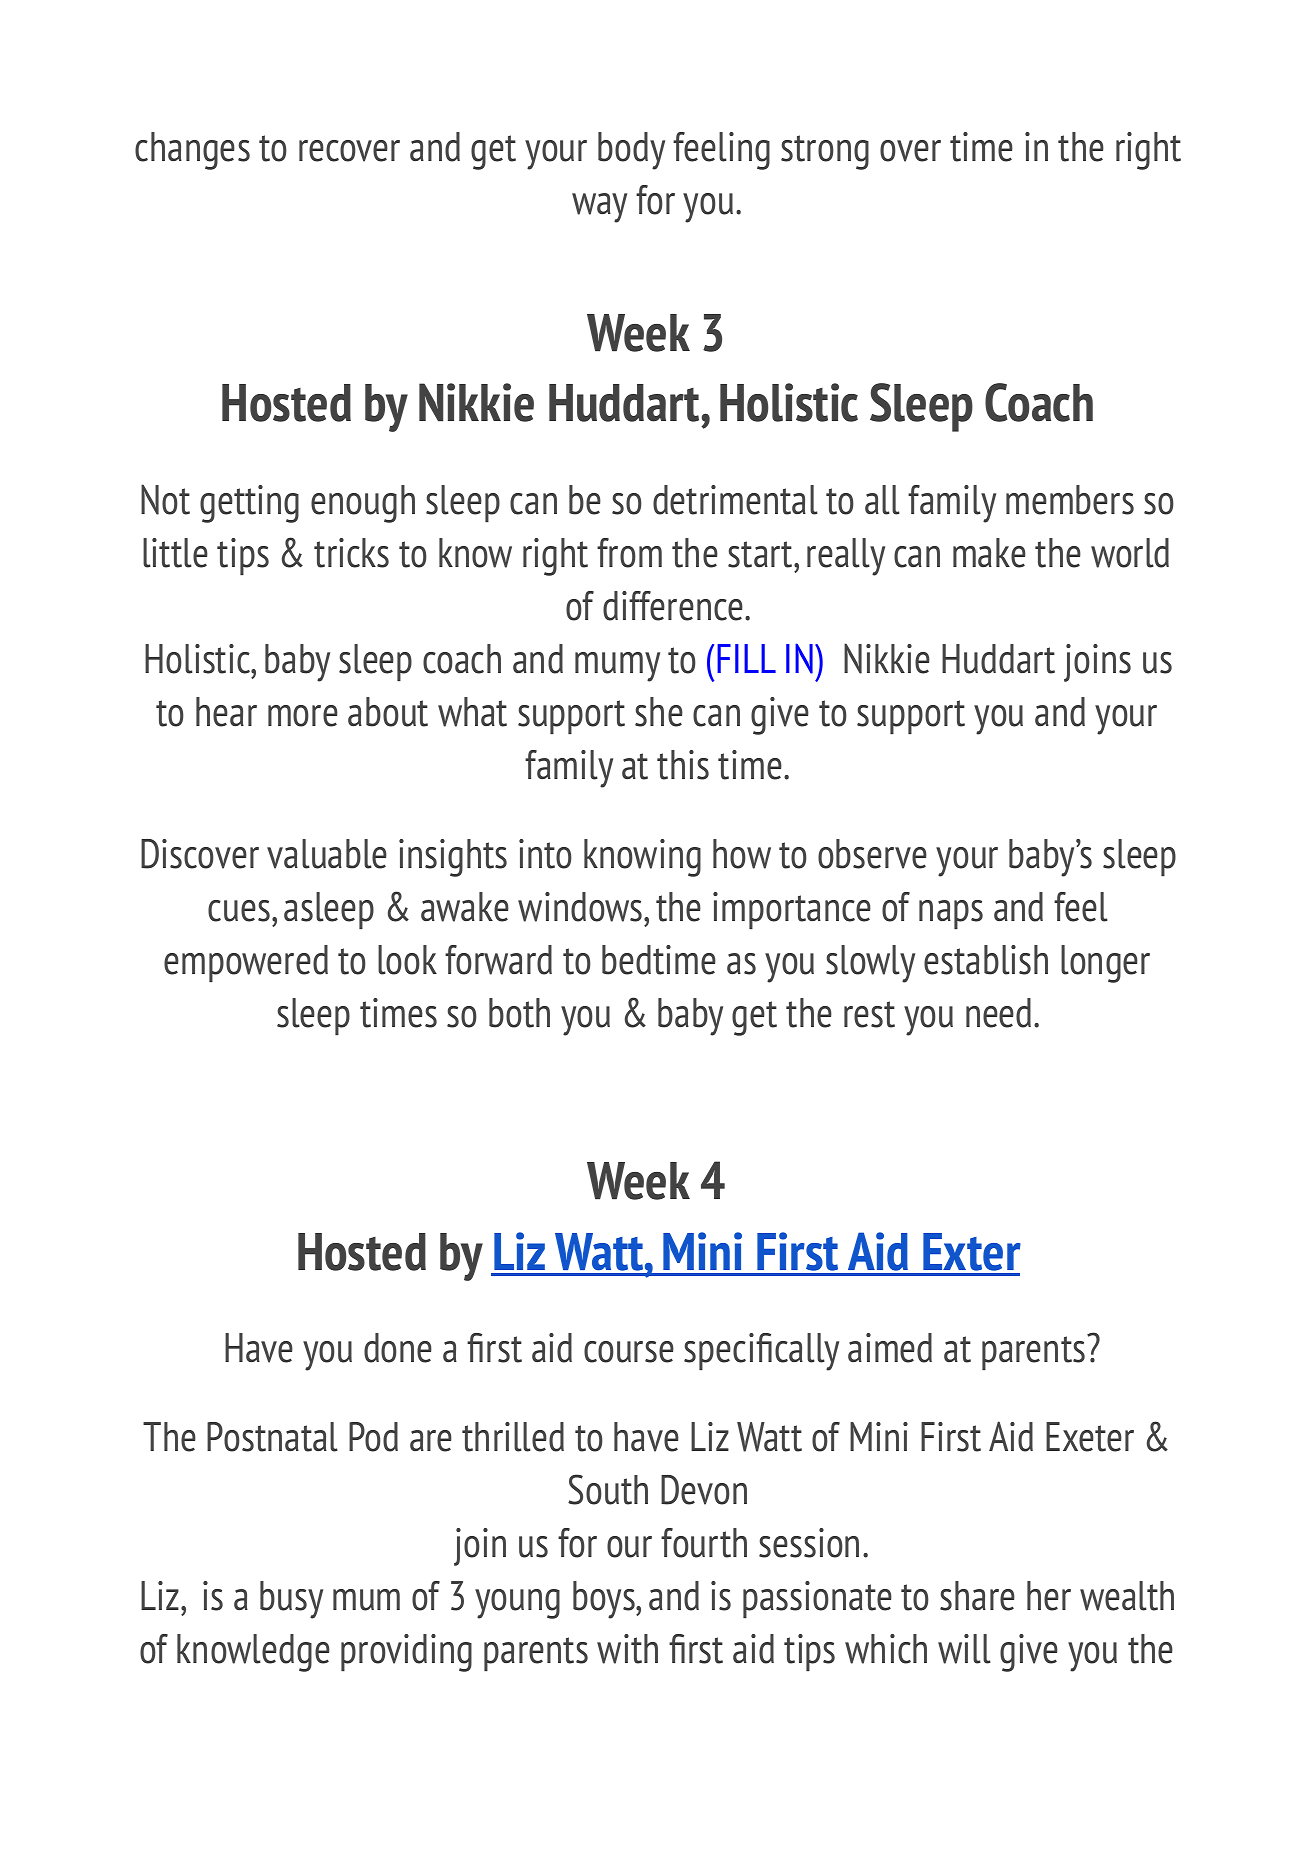 The image size is (1315, 1860). Describe the element at coordinates (825, 152) in the image. I see `strong` at that location.
